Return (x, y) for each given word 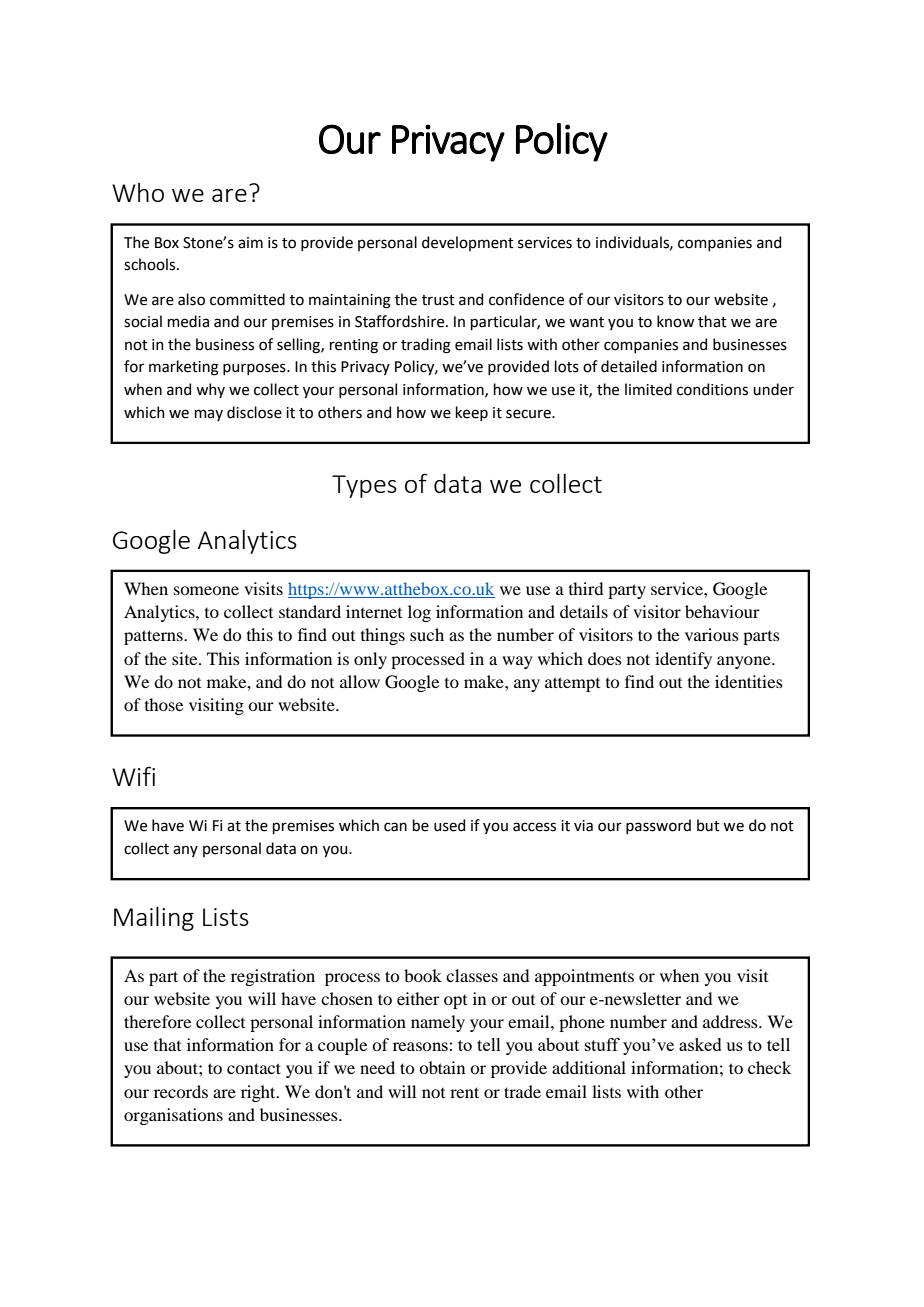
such (427, 634)
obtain (442, 1067)
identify (683, 660)
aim (250, 243)
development (468, 243)
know (675, 321)
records (181, 1091)
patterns (154, 637)
